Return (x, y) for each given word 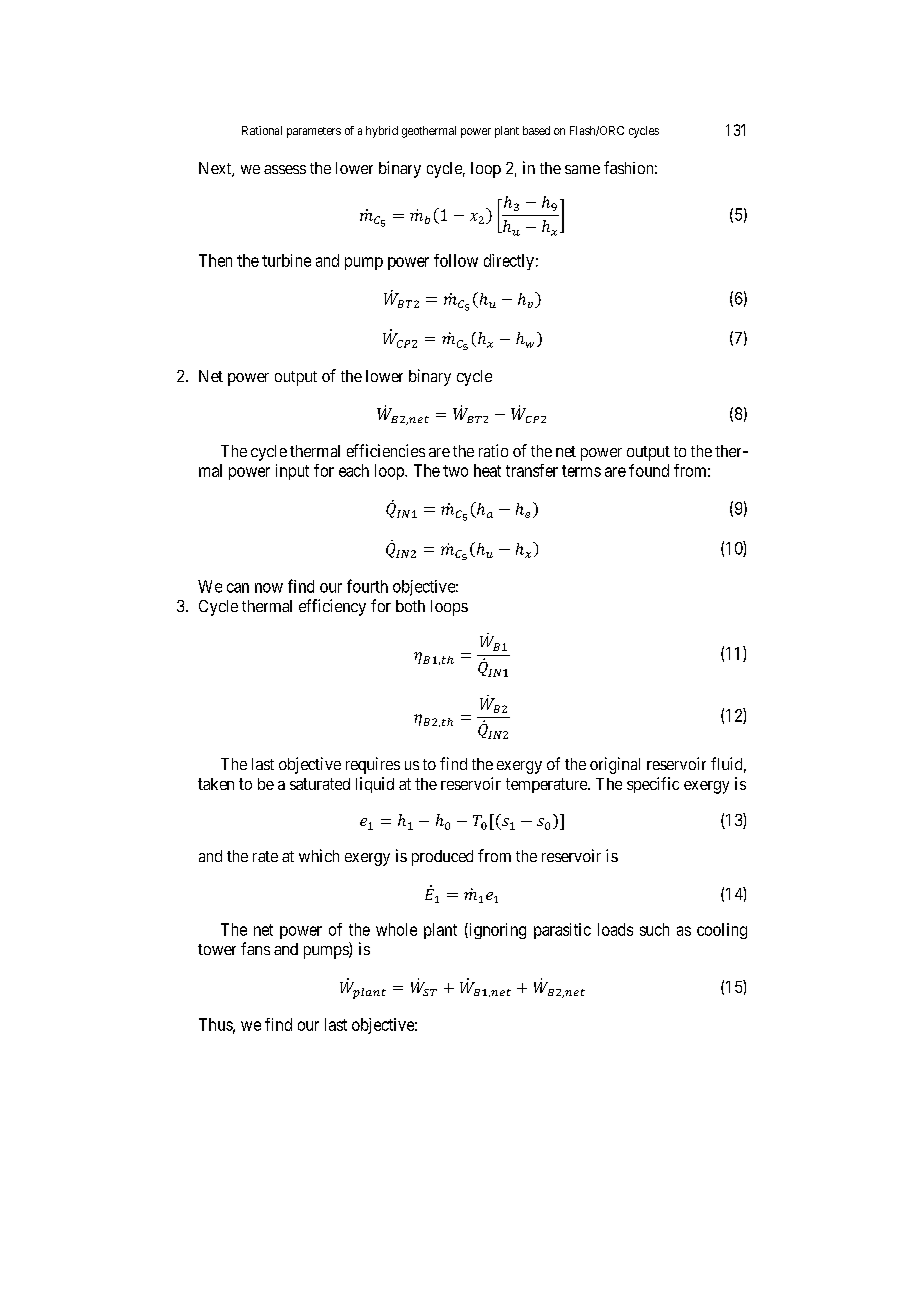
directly (509, 262)
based (536, 130)
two (455, 471)
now (269, 588)
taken (216, 784)
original (615, 765)
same (582, 169)
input (292, 472)
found (649, 470)
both (410, 606)
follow (456, 260)
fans (255, 948)
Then (215, 260)
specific (653, 785)
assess (285, 169)
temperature (547, 785)
